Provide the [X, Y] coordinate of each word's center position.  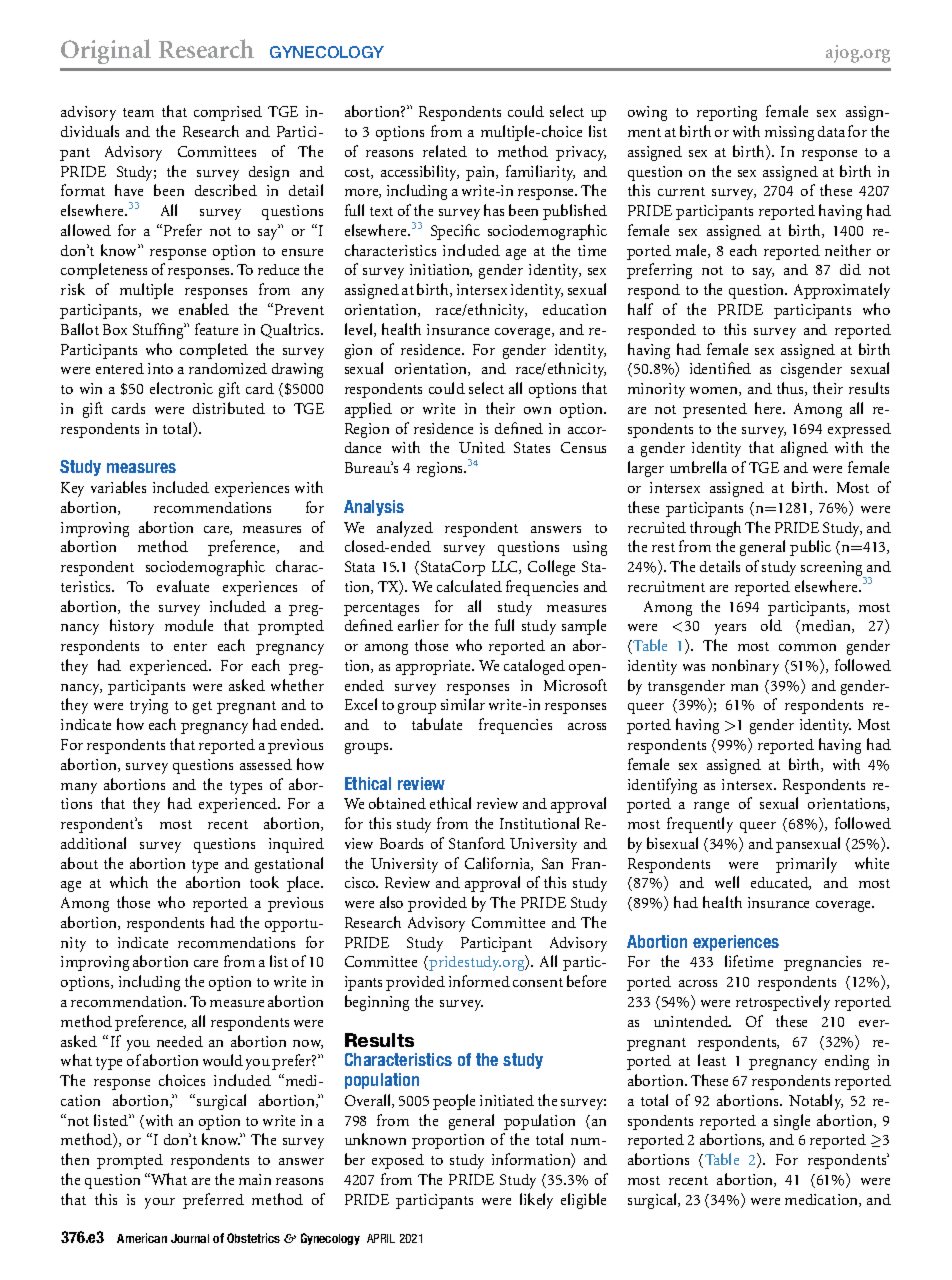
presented [715, 410]
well [727, 882]
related [445, 151]
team [138, 112]
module [189, 625]
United [482, 447]
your [160, 1203]
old [771, 625]
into [160, 368]
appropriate [435, 667]
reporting [727, 113]
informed [479, 981]
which [129, 882]
